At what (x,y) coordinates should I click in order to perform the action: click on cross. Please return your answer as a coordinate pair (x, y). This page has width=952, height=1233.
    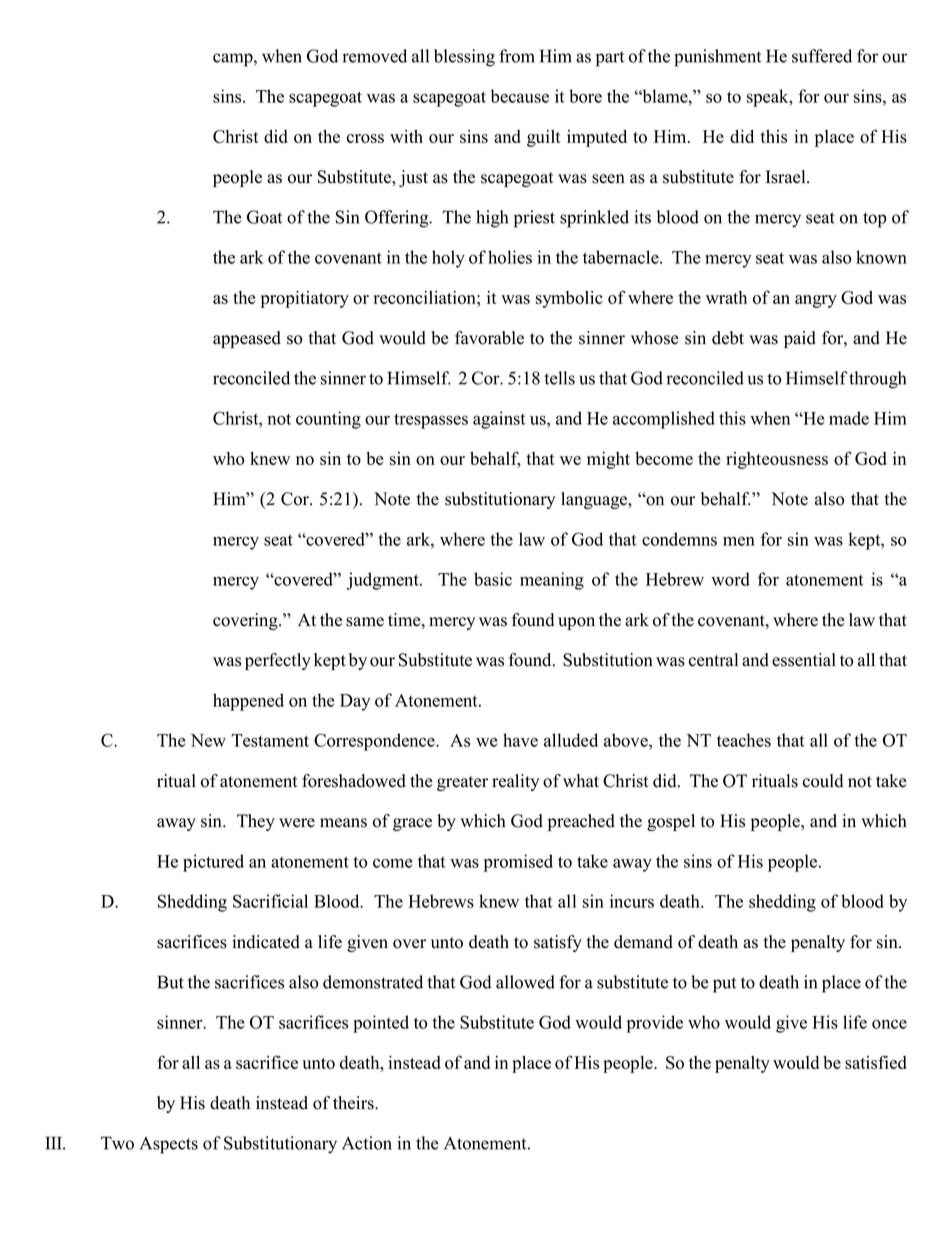
    Looking at the image, I should click on (365, 138).
